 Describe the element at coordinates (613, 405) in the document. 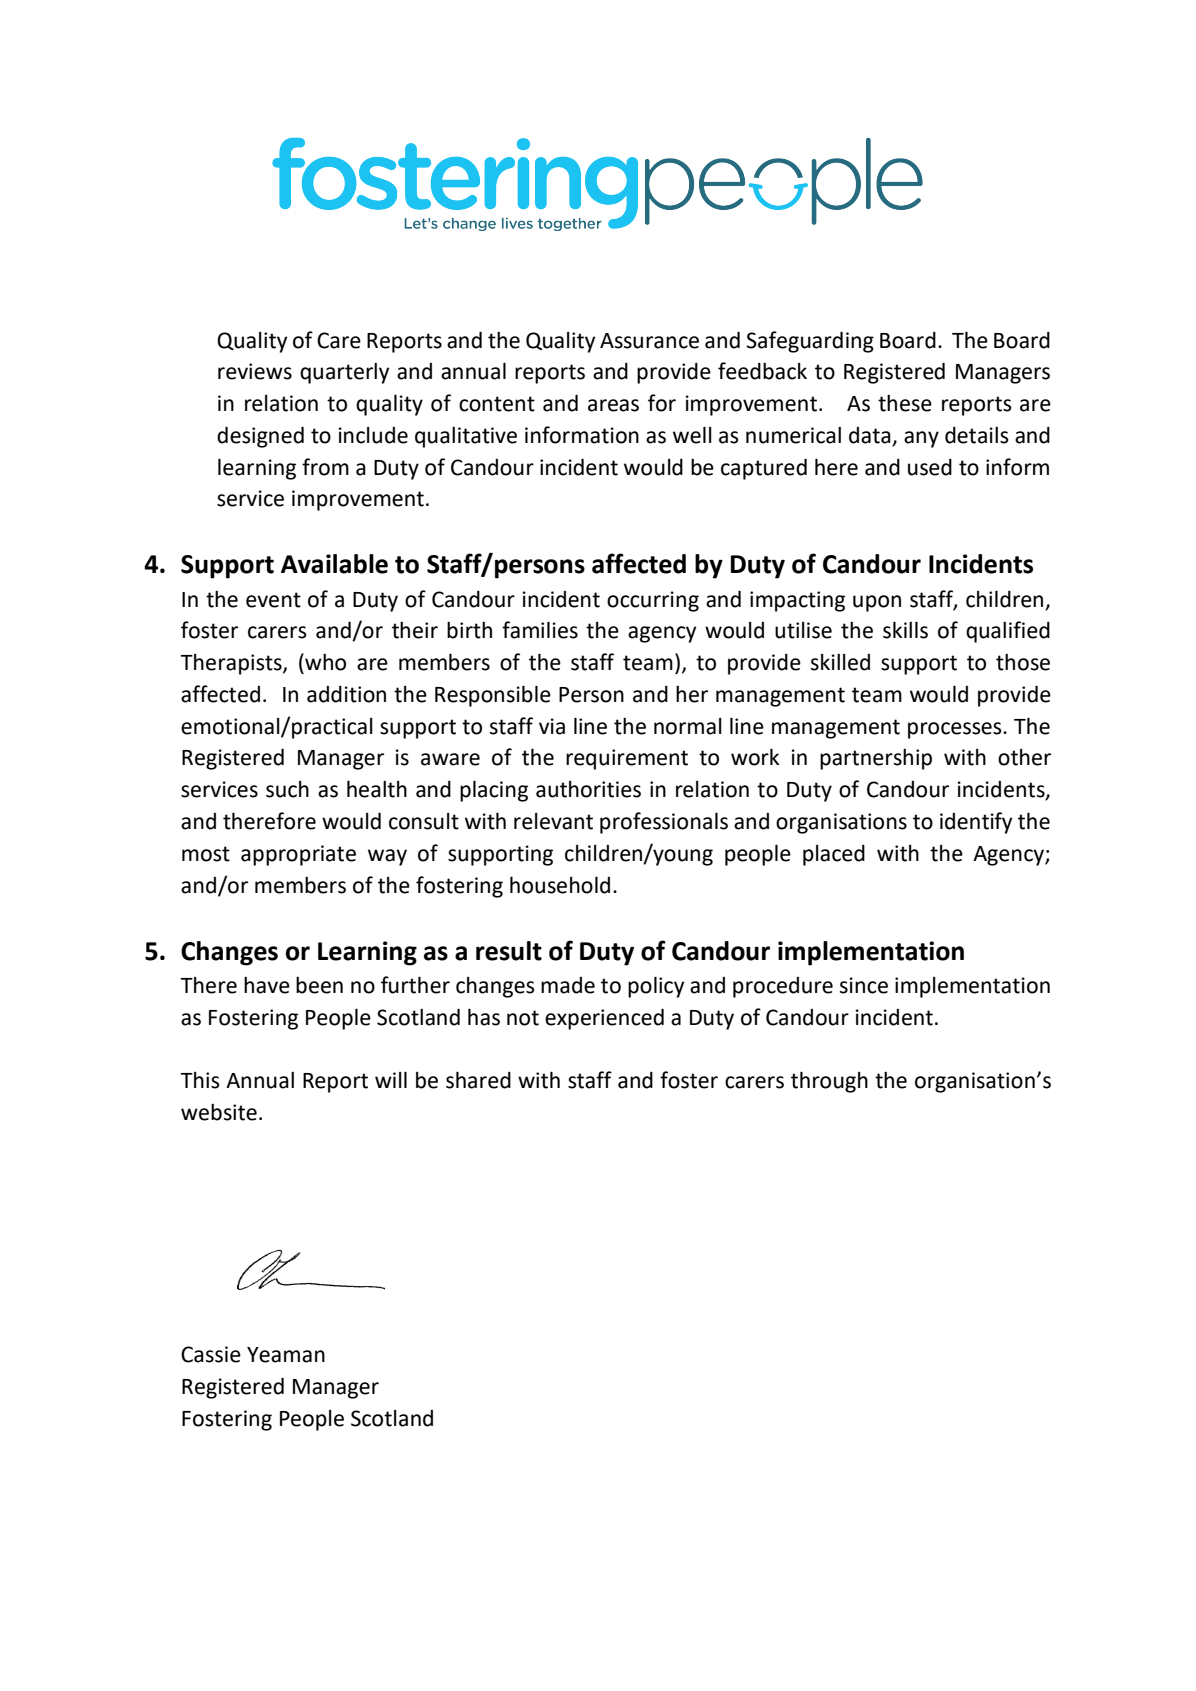

I see `areas` at that location.
